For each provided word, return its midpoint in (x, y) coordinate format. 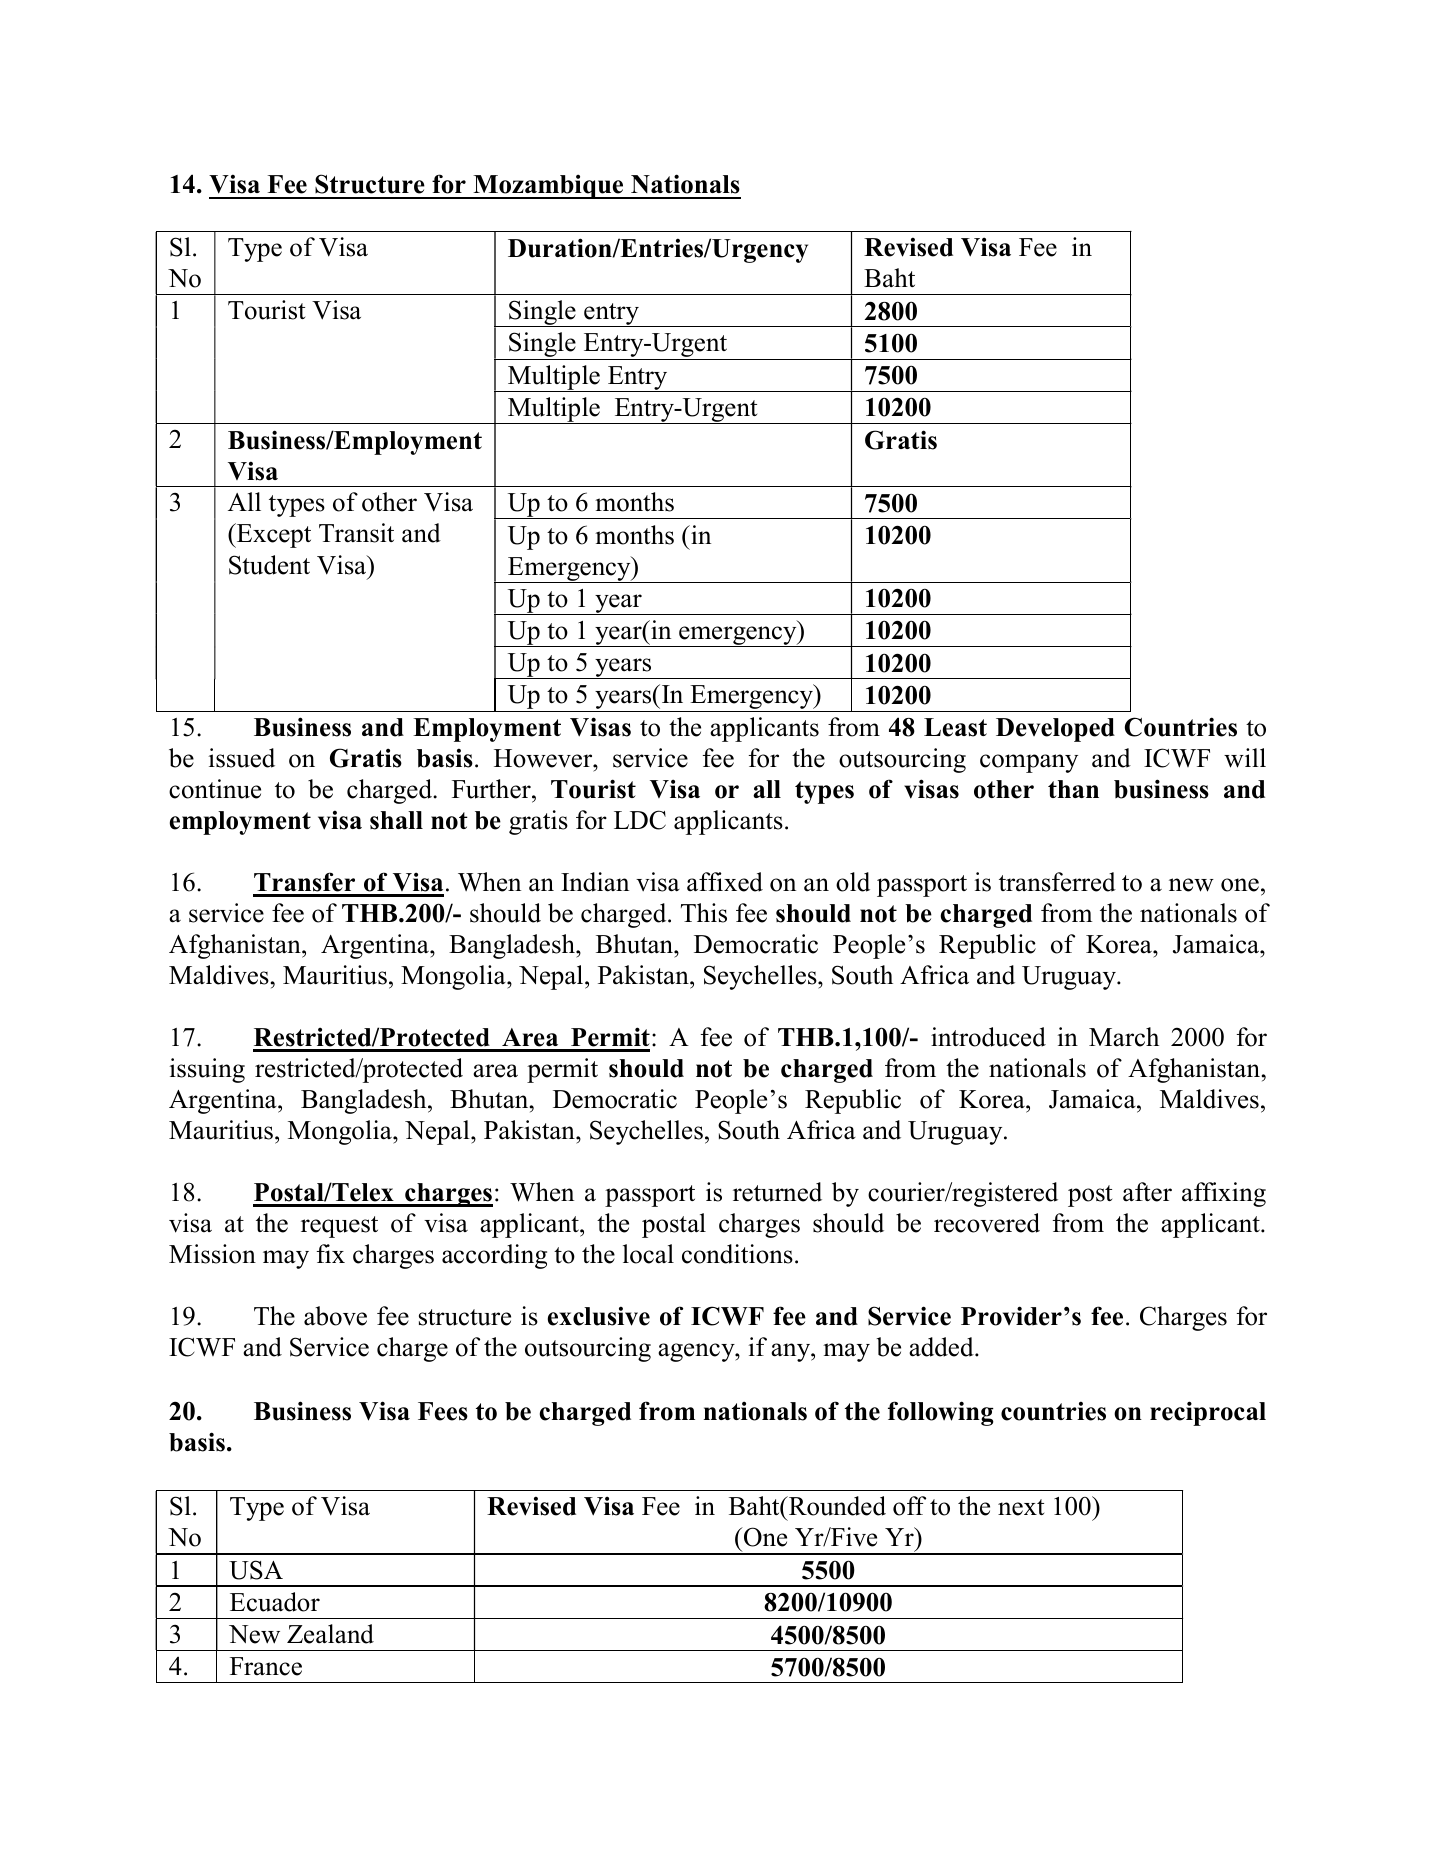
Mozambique (548, 186)
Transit (356, 533)
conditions (737, 1254)
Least (955, 727)
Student (269, 565)
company (1029, 763)
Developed (1055, 730)
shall (396, 820)
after (1147, 1192)
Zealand (330, 1634)
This (704, 913)
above (335, 1316)
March (1124, 1037)
